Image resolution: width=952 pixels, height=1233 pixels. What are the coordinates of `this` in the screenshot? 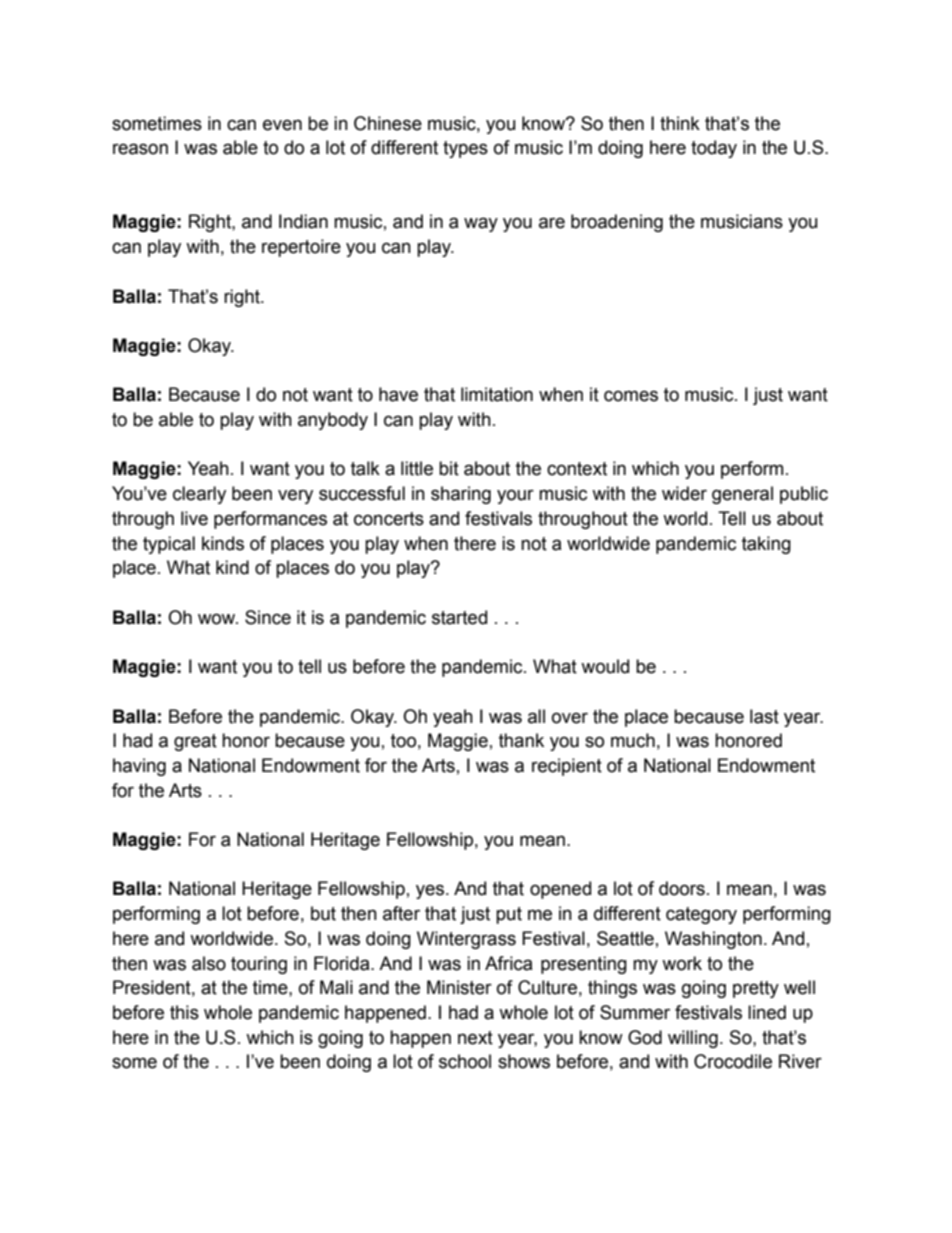 It's located at (184, 1012).
